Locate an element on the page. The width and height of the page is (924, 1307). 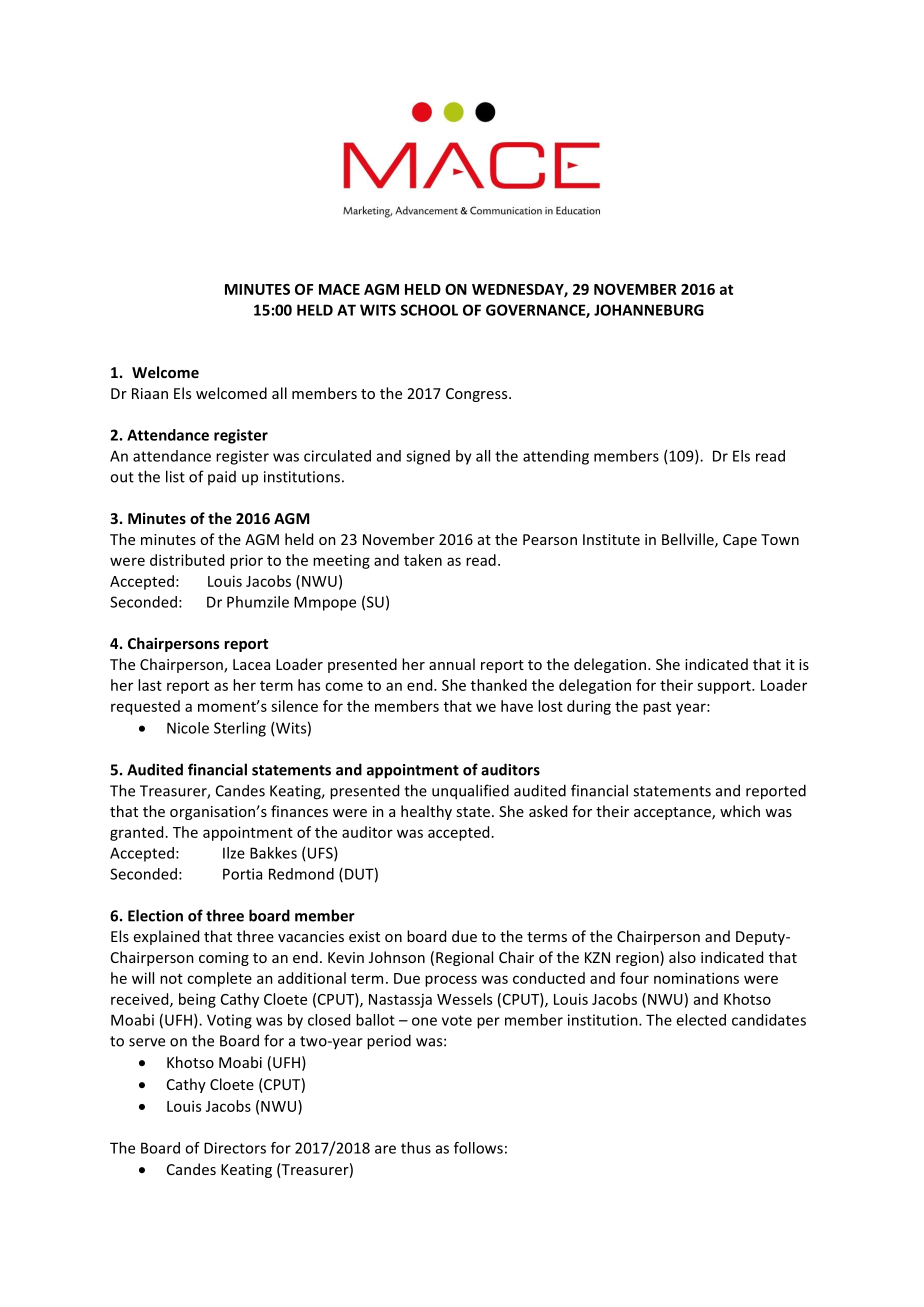
Directors is located at coordinates (235, 1148).
